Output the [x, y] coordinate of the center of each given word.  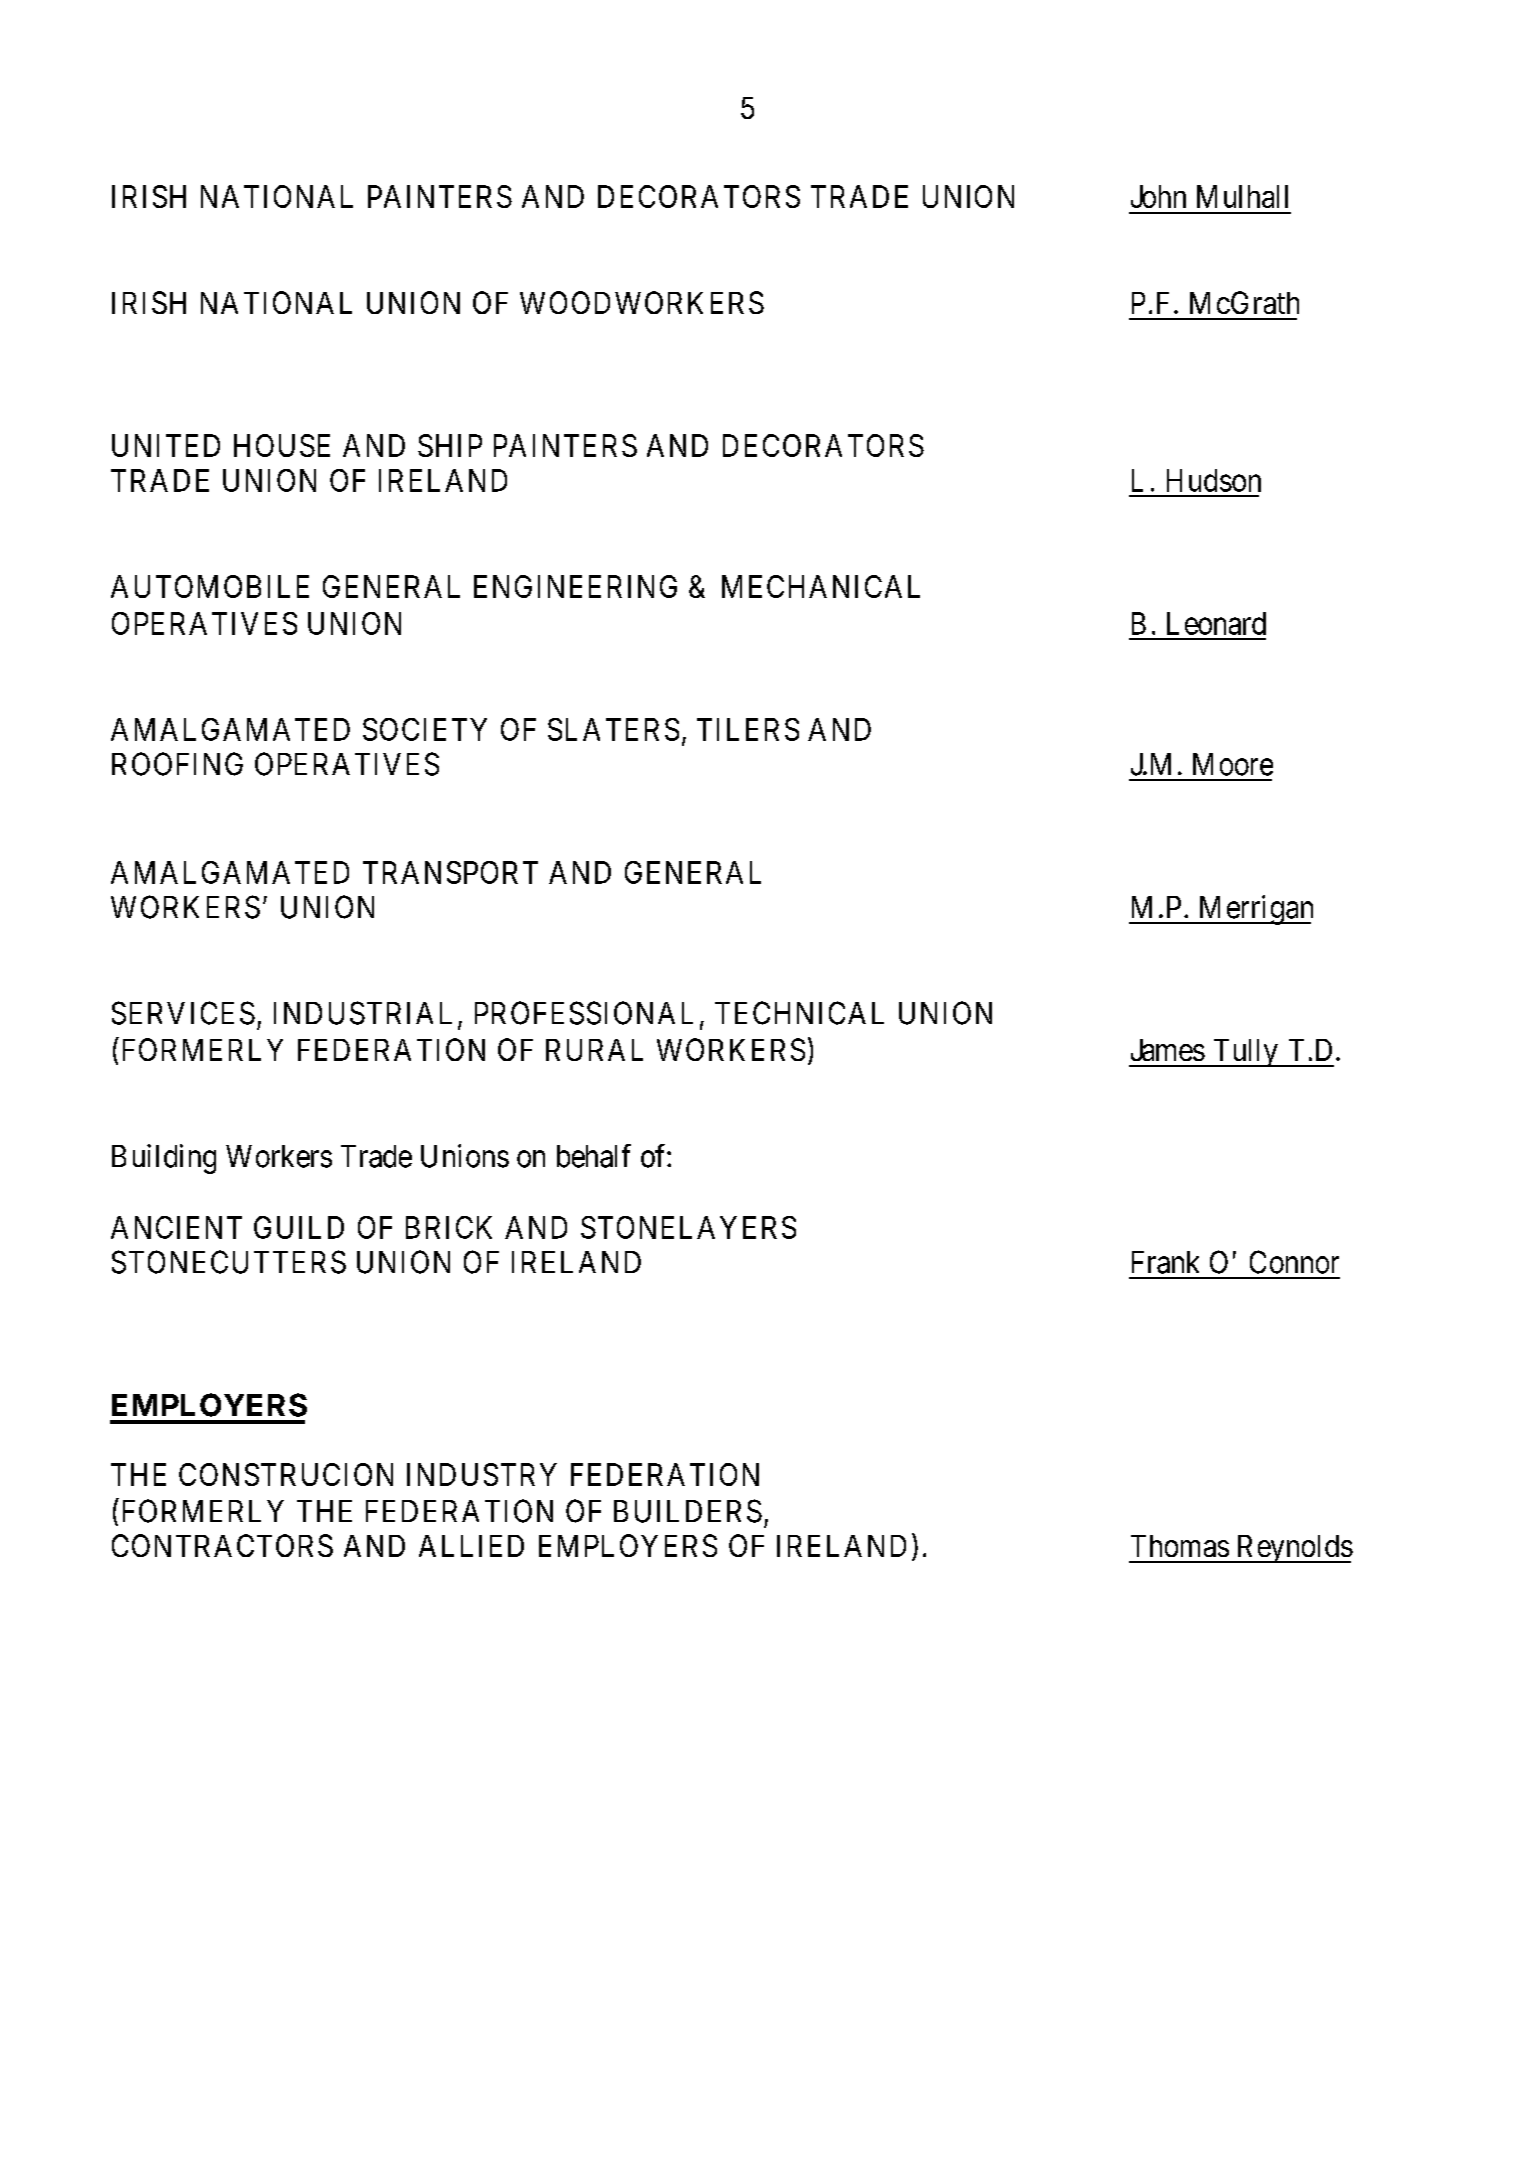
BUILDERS [688, 1511]
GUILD [299, 1227]
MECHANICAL [821, 586]
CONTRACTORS [222, 1545]
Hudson [1214, 480]
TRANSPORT [450, 872]
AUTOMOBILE [210, 586]
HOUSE [282, 445]
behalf [594, 1156]
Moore [1233, 764]
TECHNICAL [799, 1013]
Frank [1165, 1262]
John [1158, 196]
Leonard [1216, 623]
